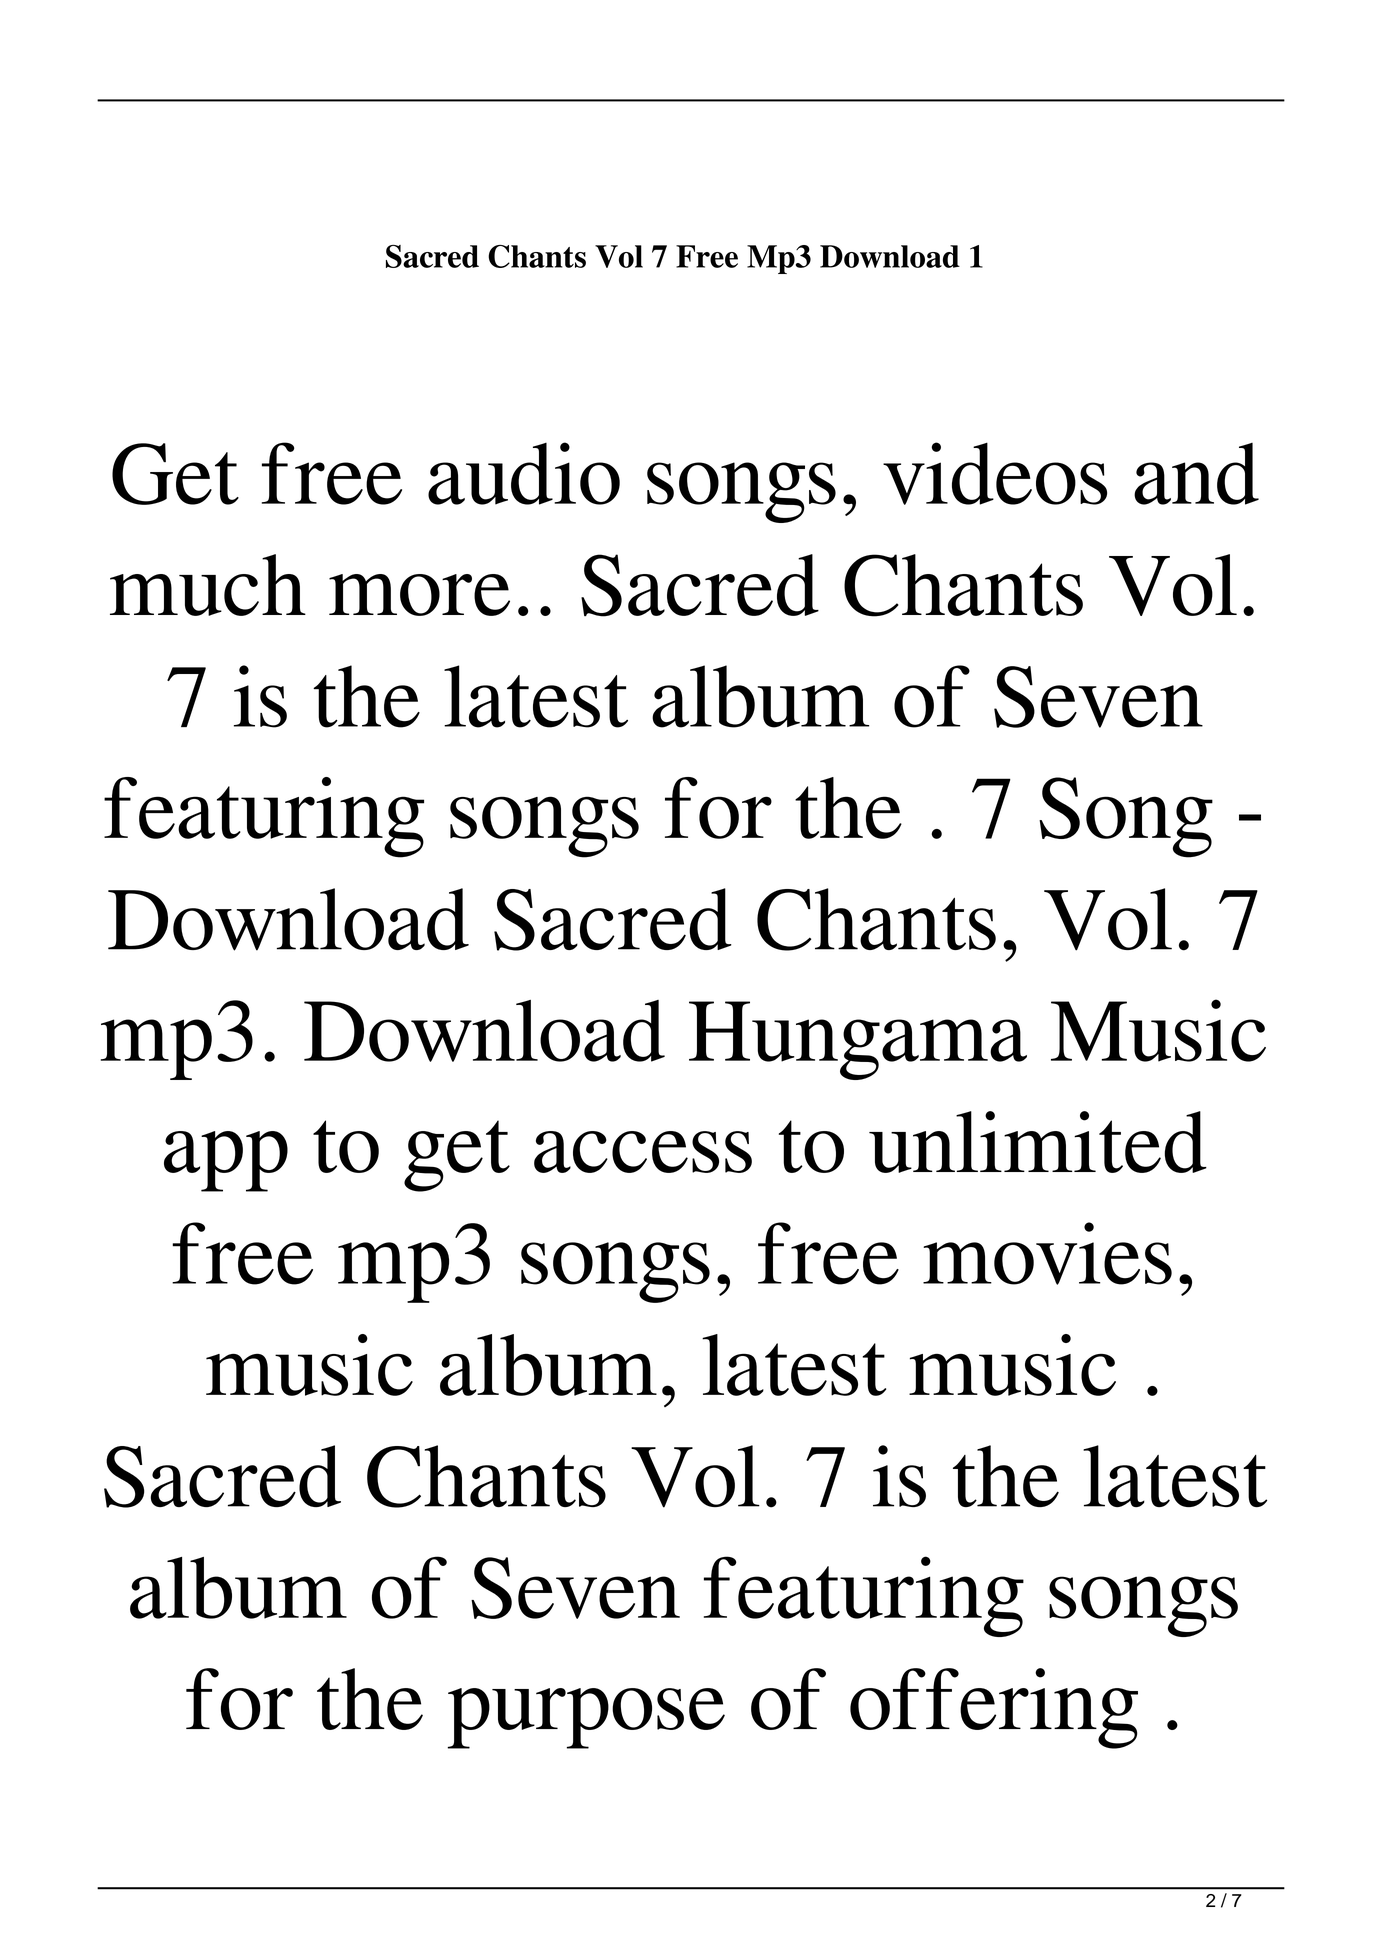 The image size is (1382, 1954). Describe the element at coordinates (643, 1152) in the screenshot. I see `access` at that location.
